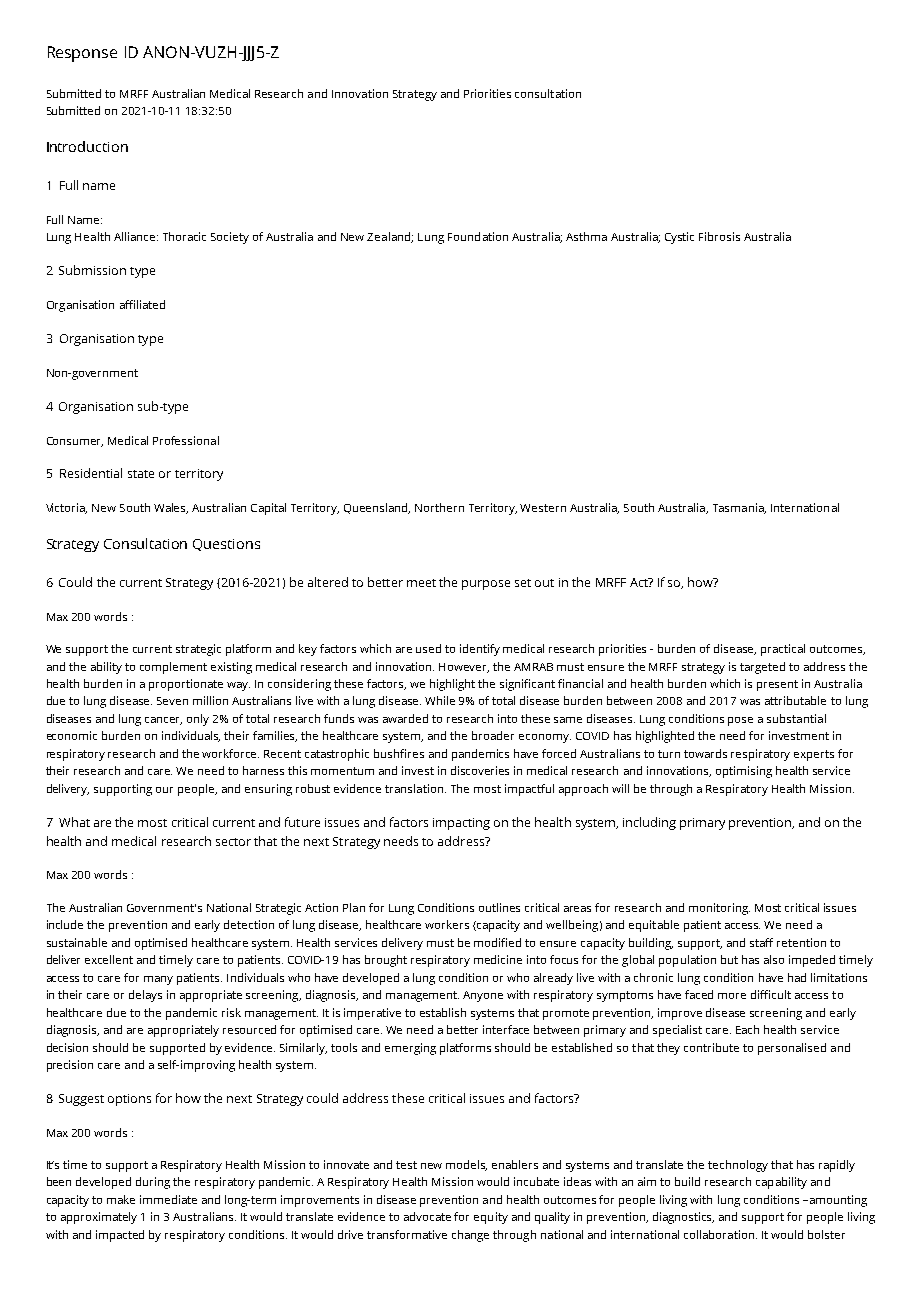 Image resolution: width=924 pixels, height=1308 pixels. I want to click on immediate, so click(168, 1199).
